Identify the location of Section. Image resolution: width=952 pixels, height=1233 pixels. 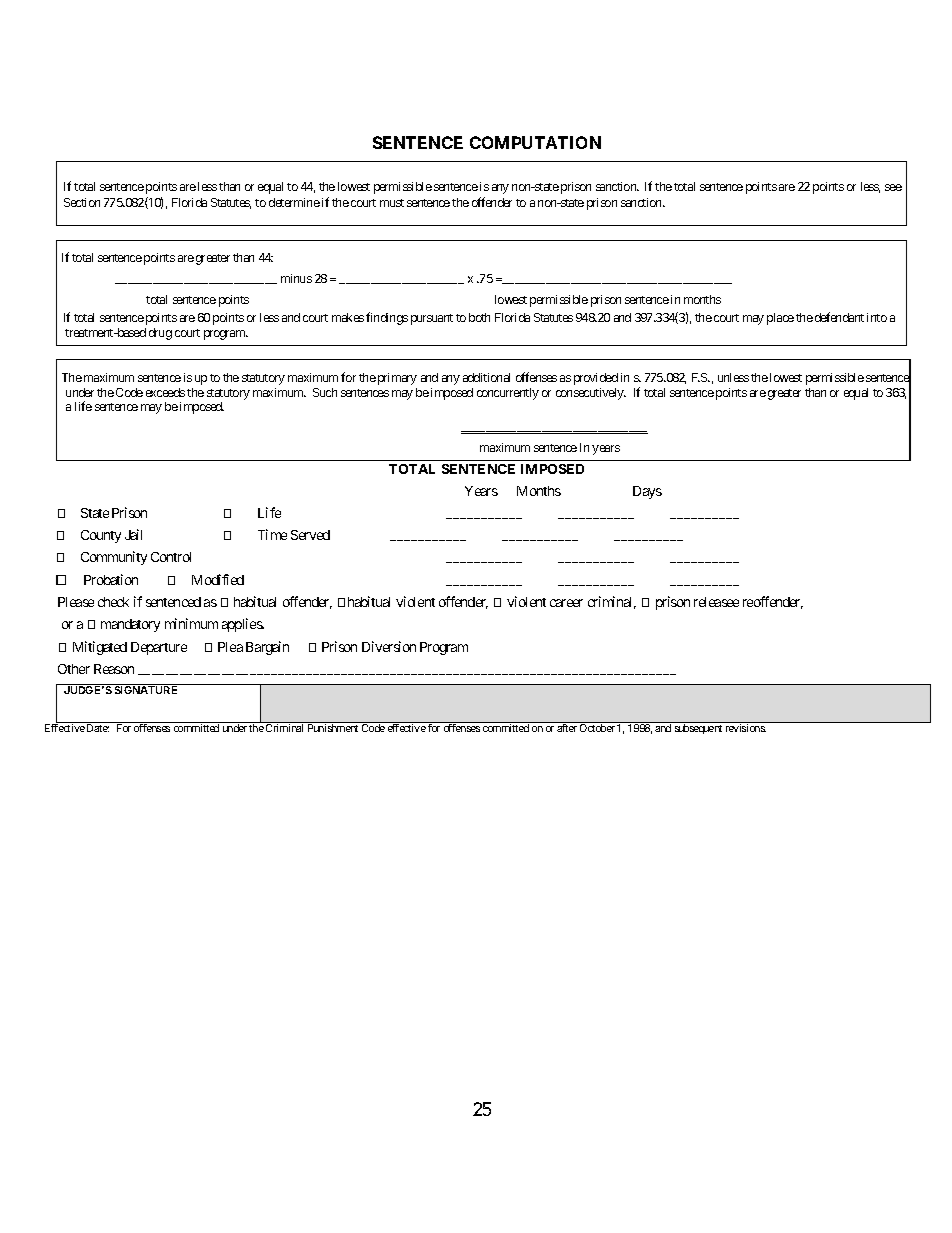
(82, 202).
